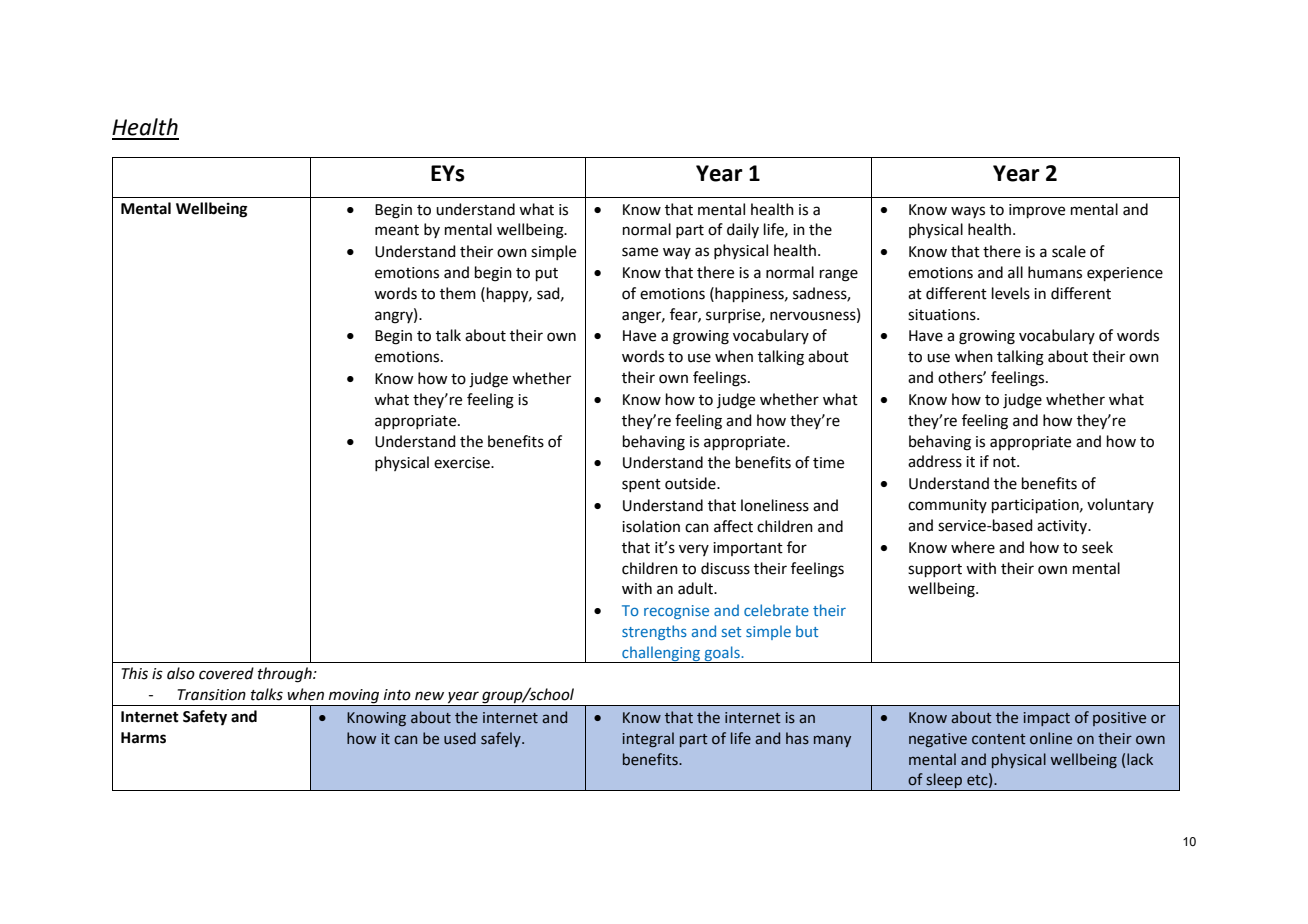 Image resolution: width=1308 pixels, height=924 pixels. What do you see at coordinates (463, 463) in the image?
I see `exercise` at bounding box center [463, 463].
